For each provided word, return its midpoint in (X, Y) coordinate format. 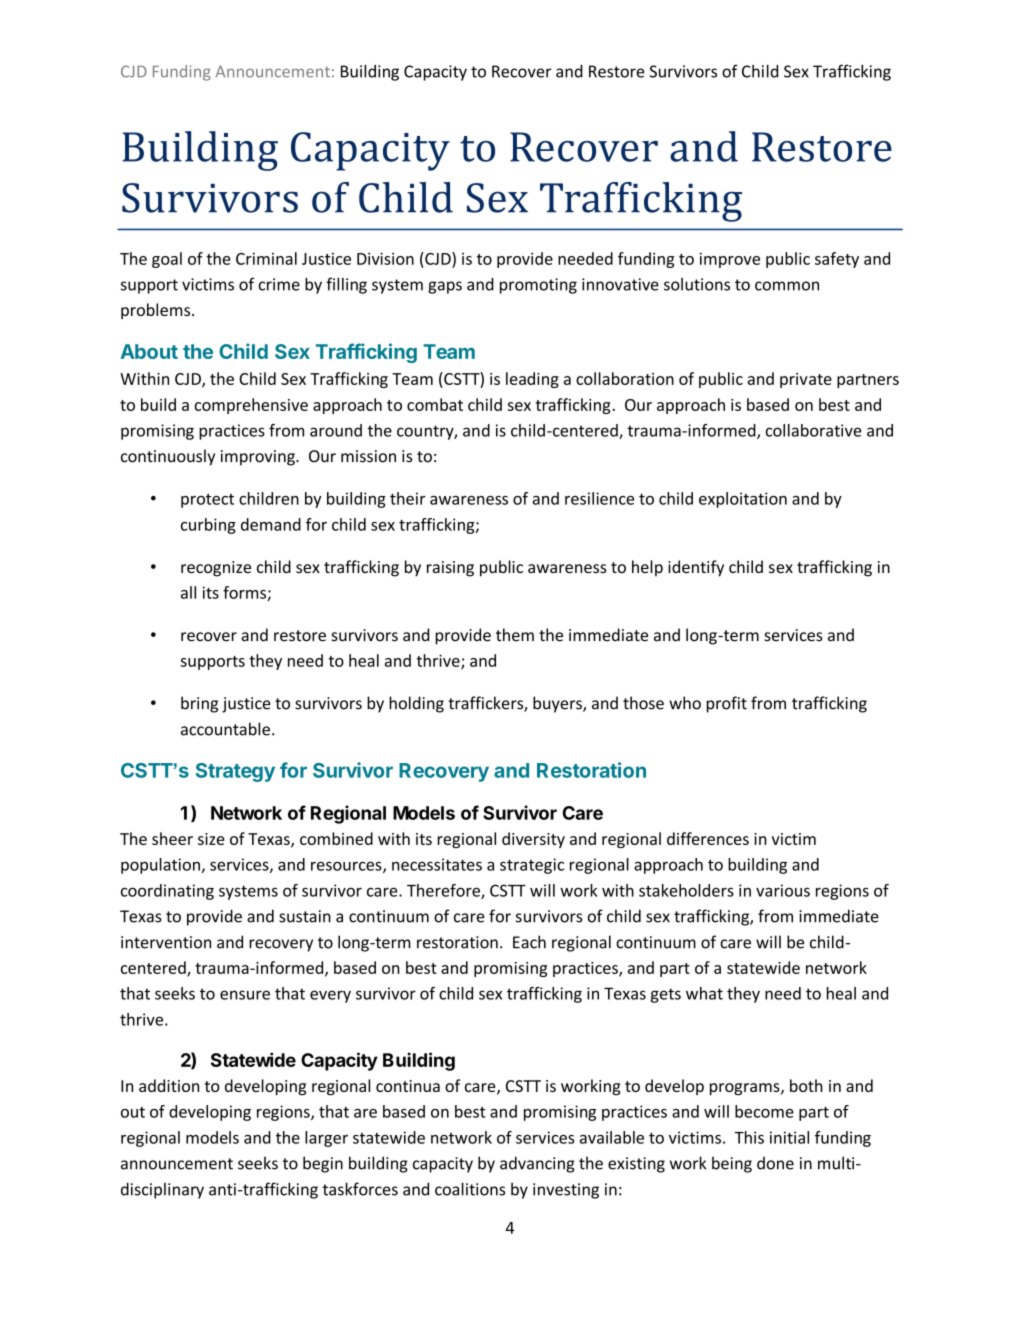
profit (727, 704)
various (783, 890)
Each (529, 942)
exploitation (743, 500)
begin (323, 1164)
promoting (538, 286)
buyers (558, 704)
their (408, 498)
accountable (225, 729)
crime (279, 284)
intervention (166, 942)
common (787, 286)
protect (207, 501)
